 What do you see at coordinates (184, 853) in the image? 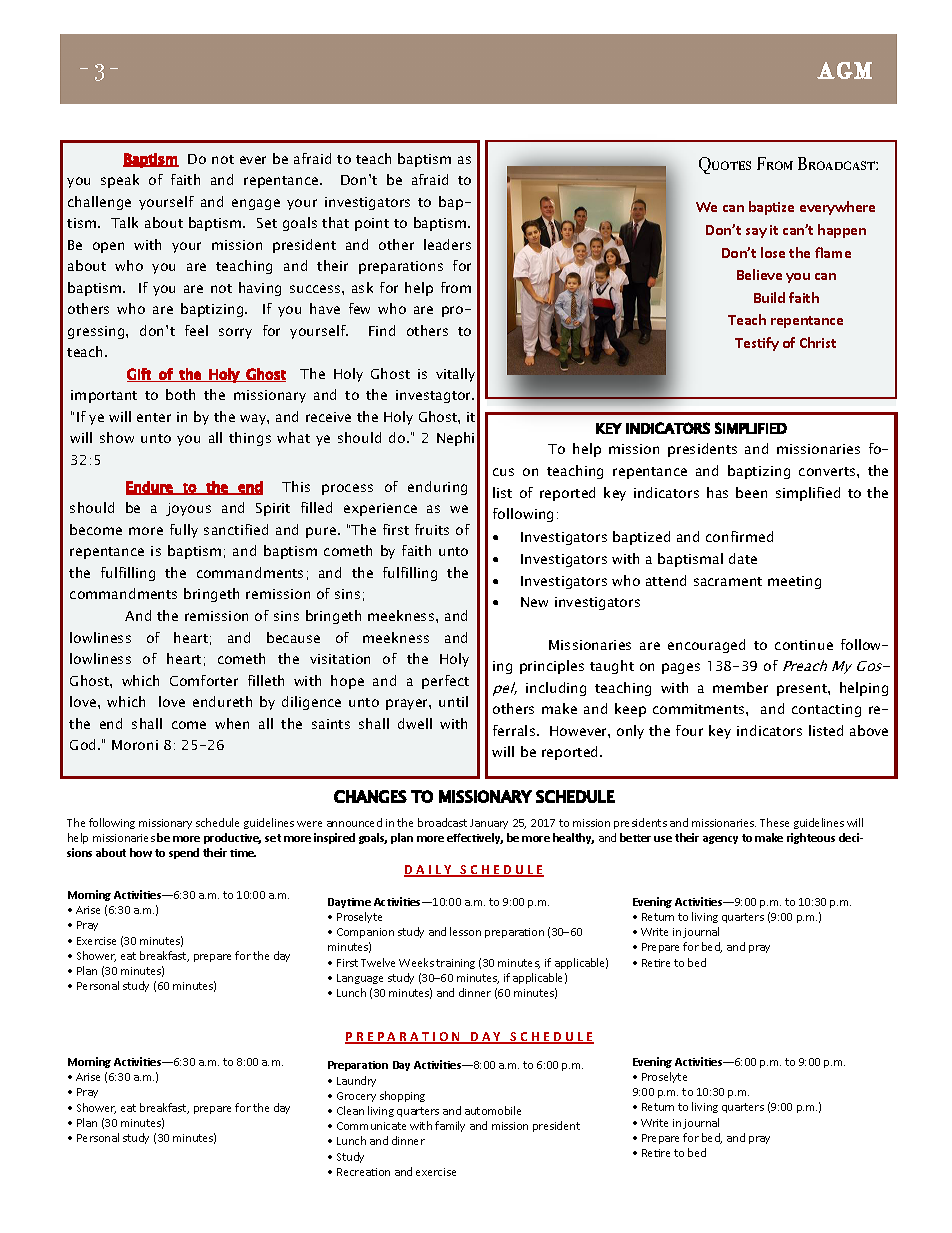
I see `spend` at bounding box center [184, 853].
